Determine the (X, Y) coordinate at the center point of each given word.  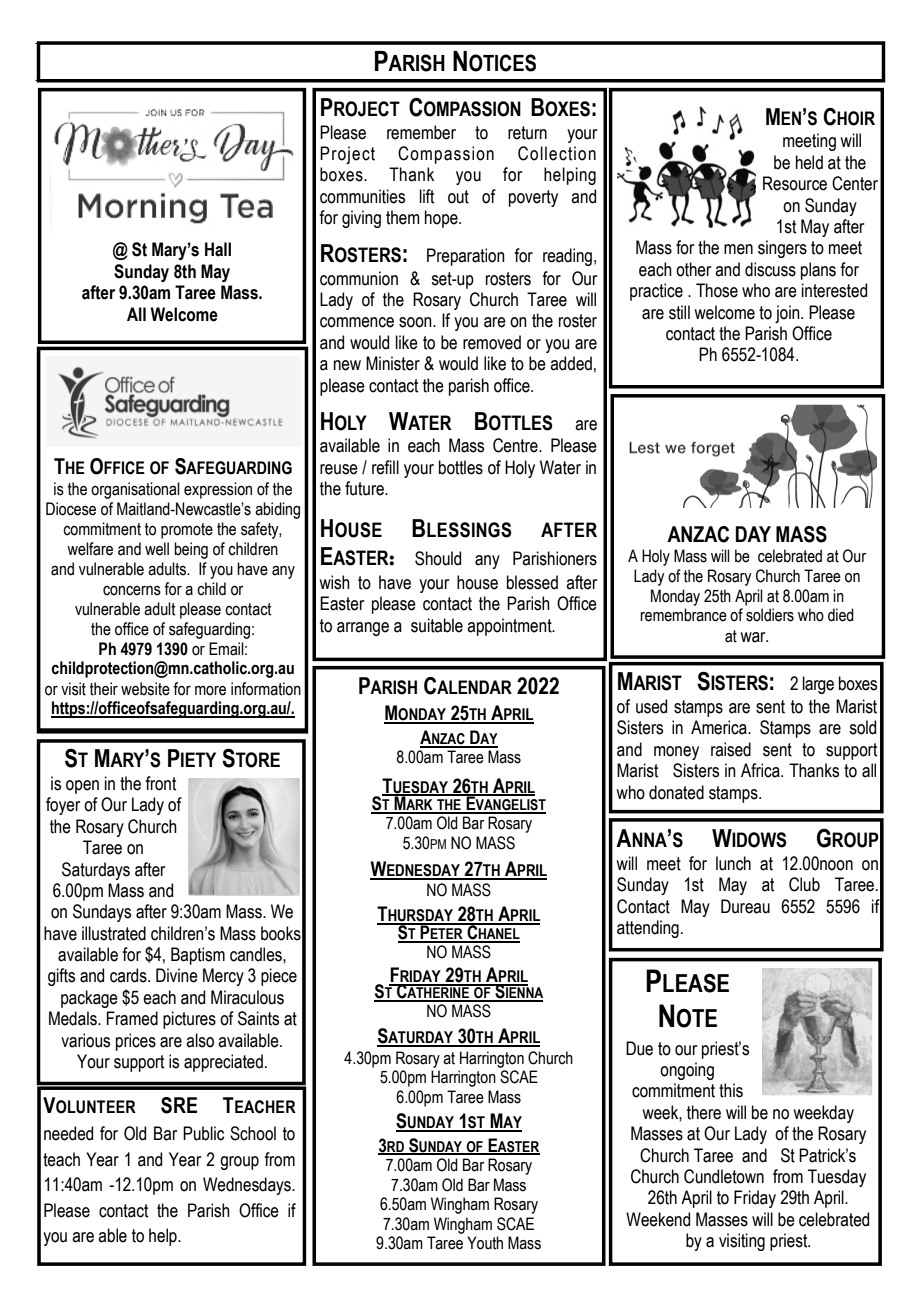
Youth (485, 1243)
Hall (218, 249)
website (145, 689)
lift (427, 196)
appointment (510, 627)
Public (203, 1133)
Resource (795, 183)
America (720, 727)
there (704, 1112)
